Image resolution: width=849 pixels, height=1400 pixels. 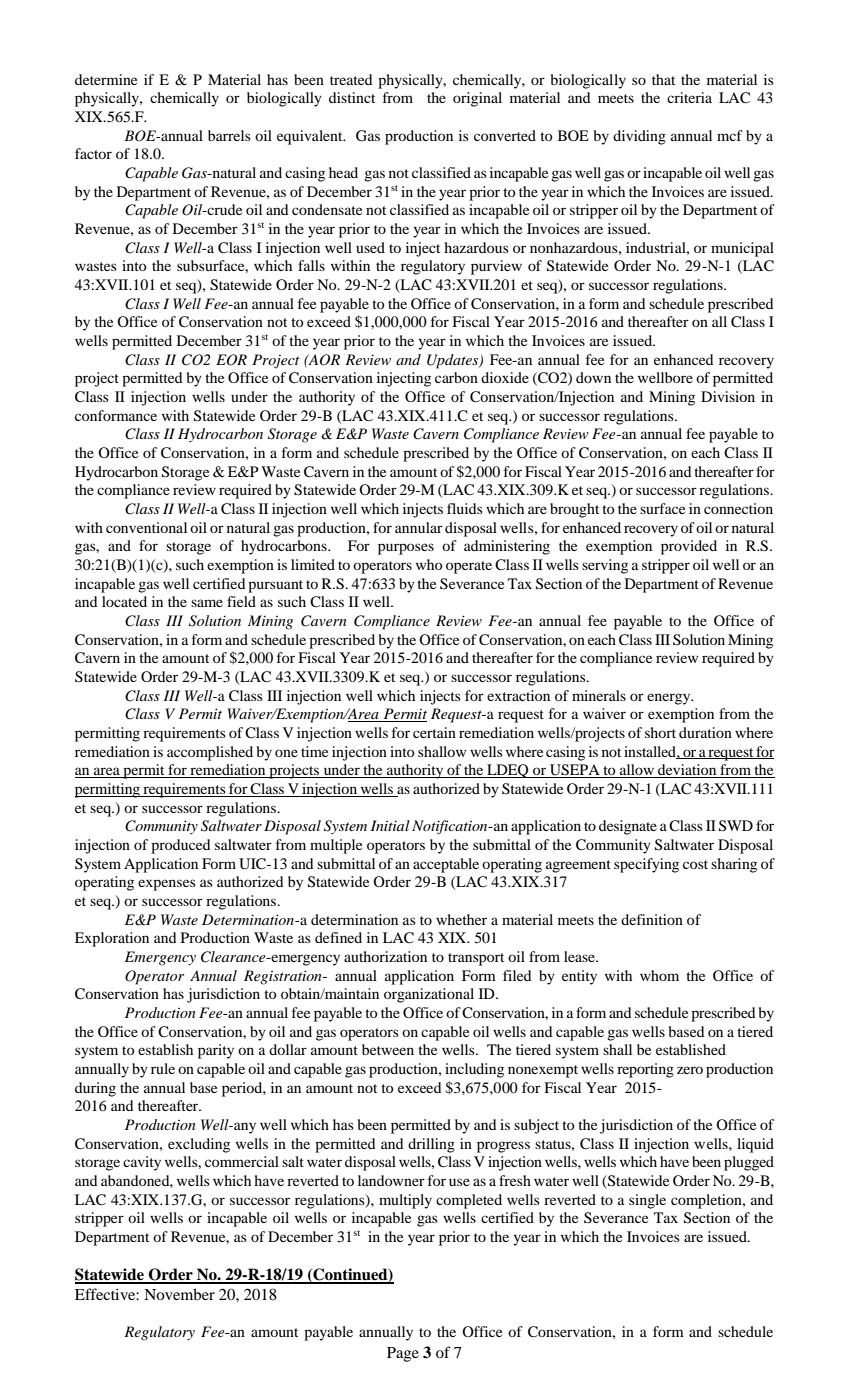 What do you see at coordinates (179, 1294) in the screenshot?
I see `November` at bounding box center [179, 1294].
